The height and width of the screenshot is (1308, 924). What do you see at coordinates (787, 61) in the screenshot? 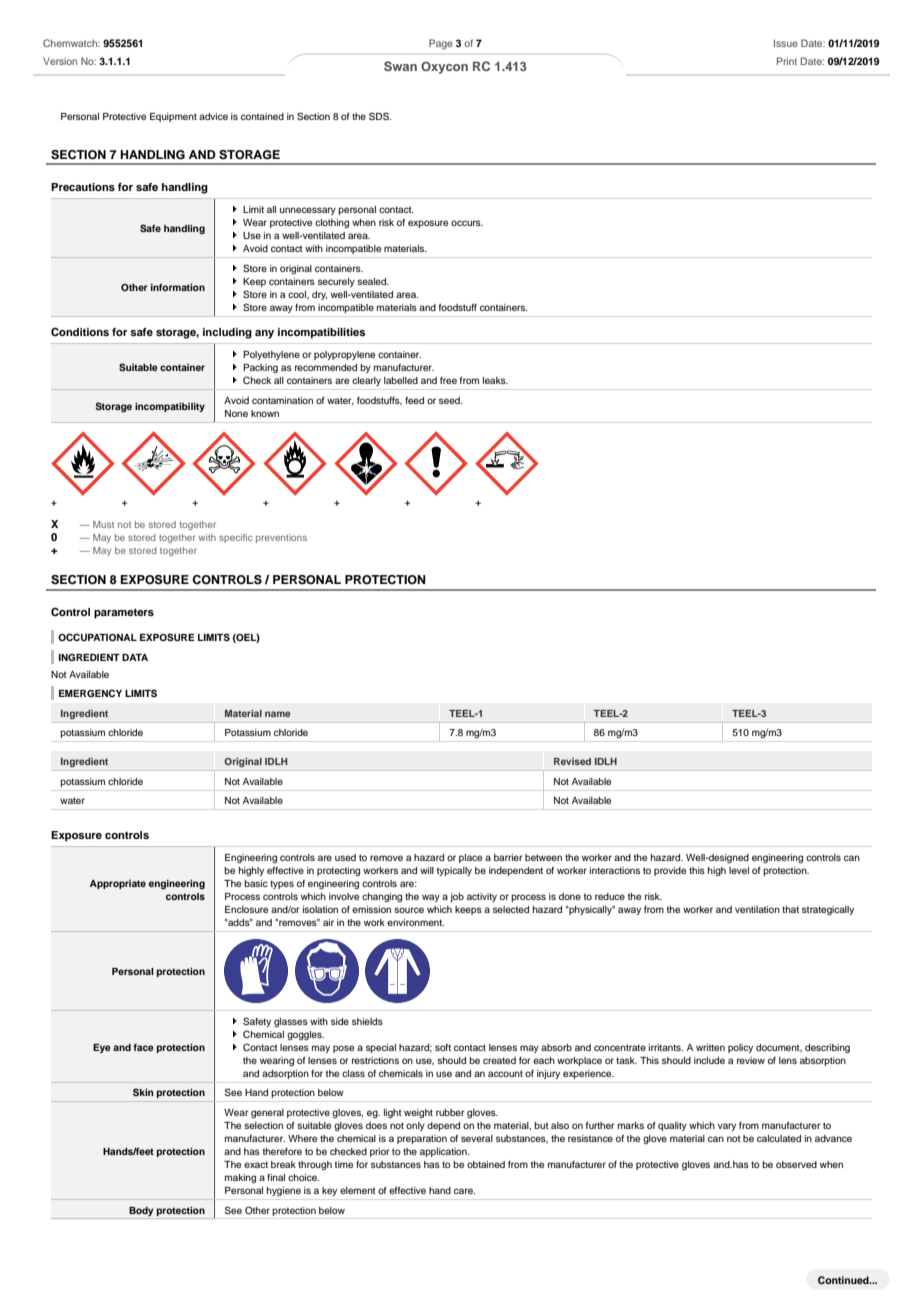
I see `Print` at bounding box center [787, 61].
